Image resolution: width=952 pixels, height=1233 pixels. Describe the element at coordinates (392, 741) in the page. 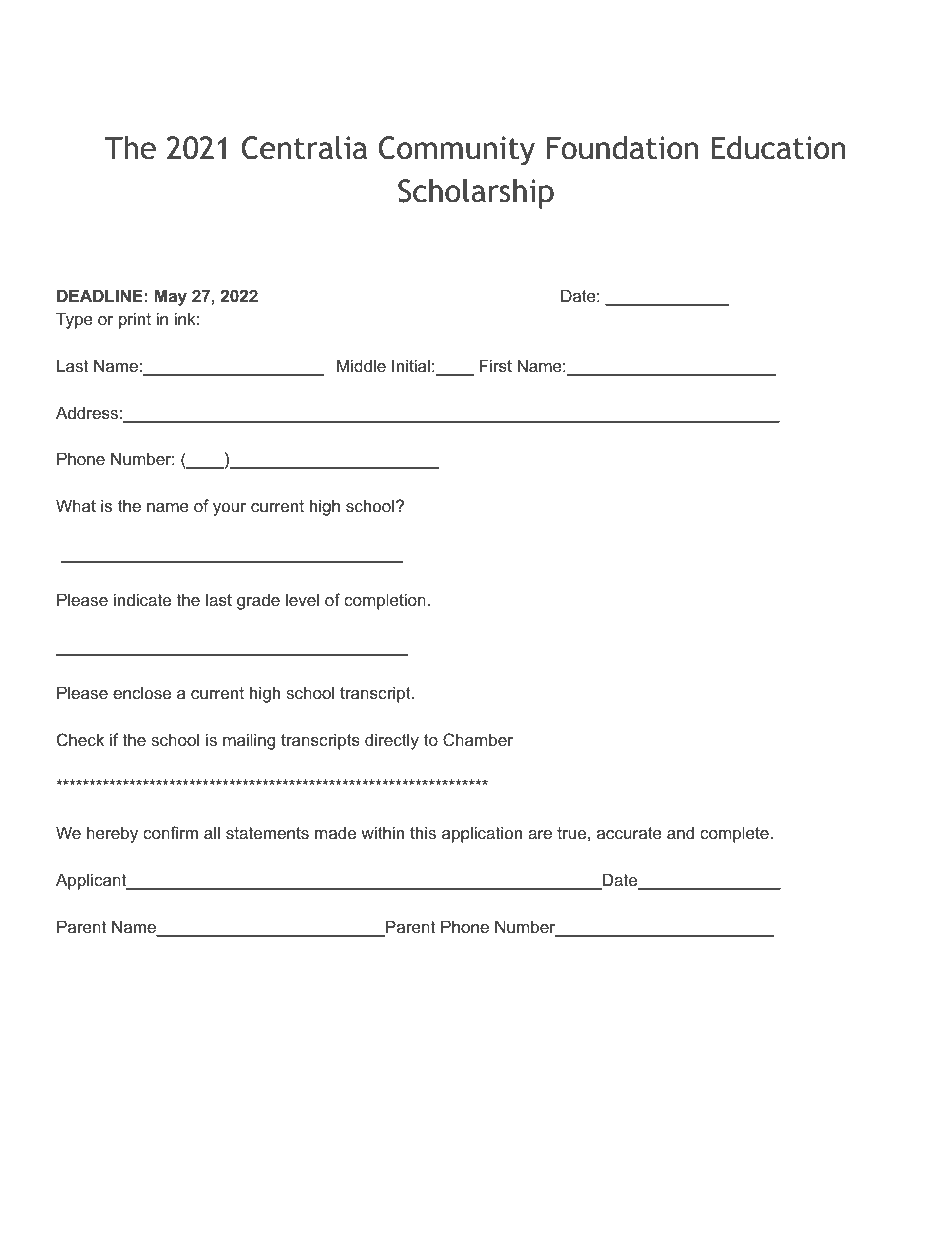

I see `directly` at that location.
